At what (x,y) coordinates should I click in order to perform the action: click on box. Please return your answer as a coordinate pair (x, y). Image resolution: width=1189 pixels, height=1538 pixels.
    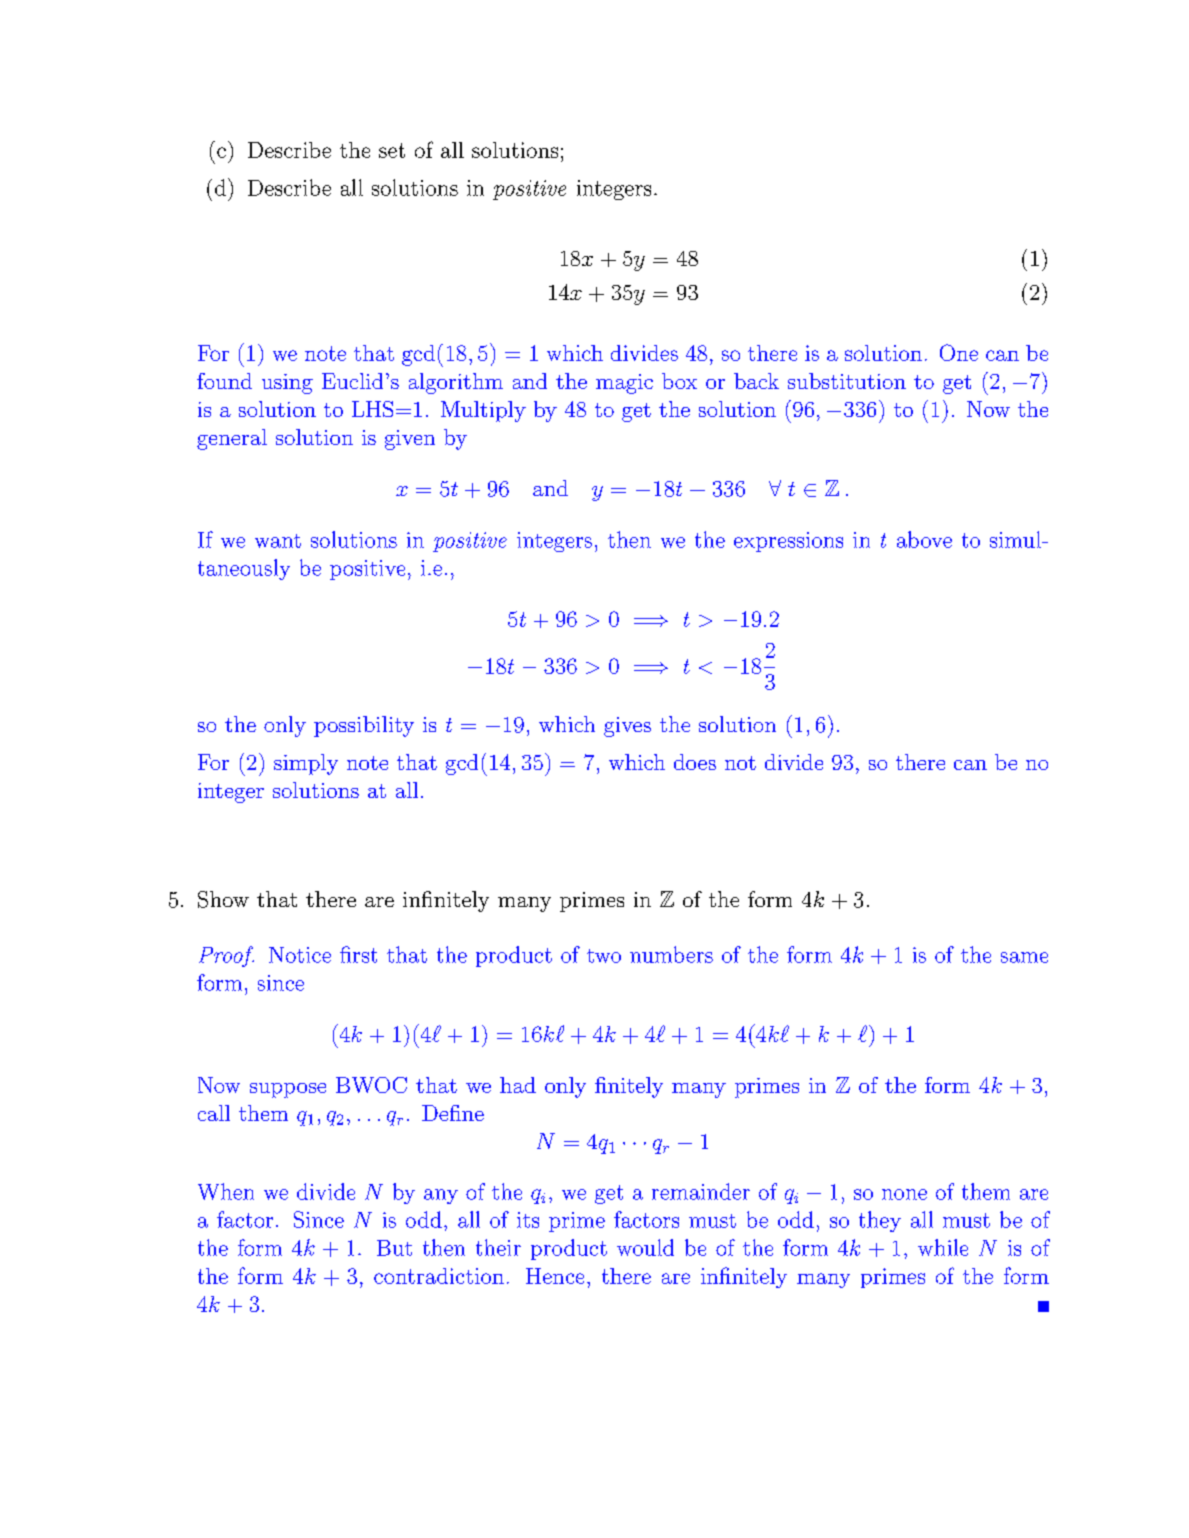
    Looking at the image, I should click on (679, 381).
